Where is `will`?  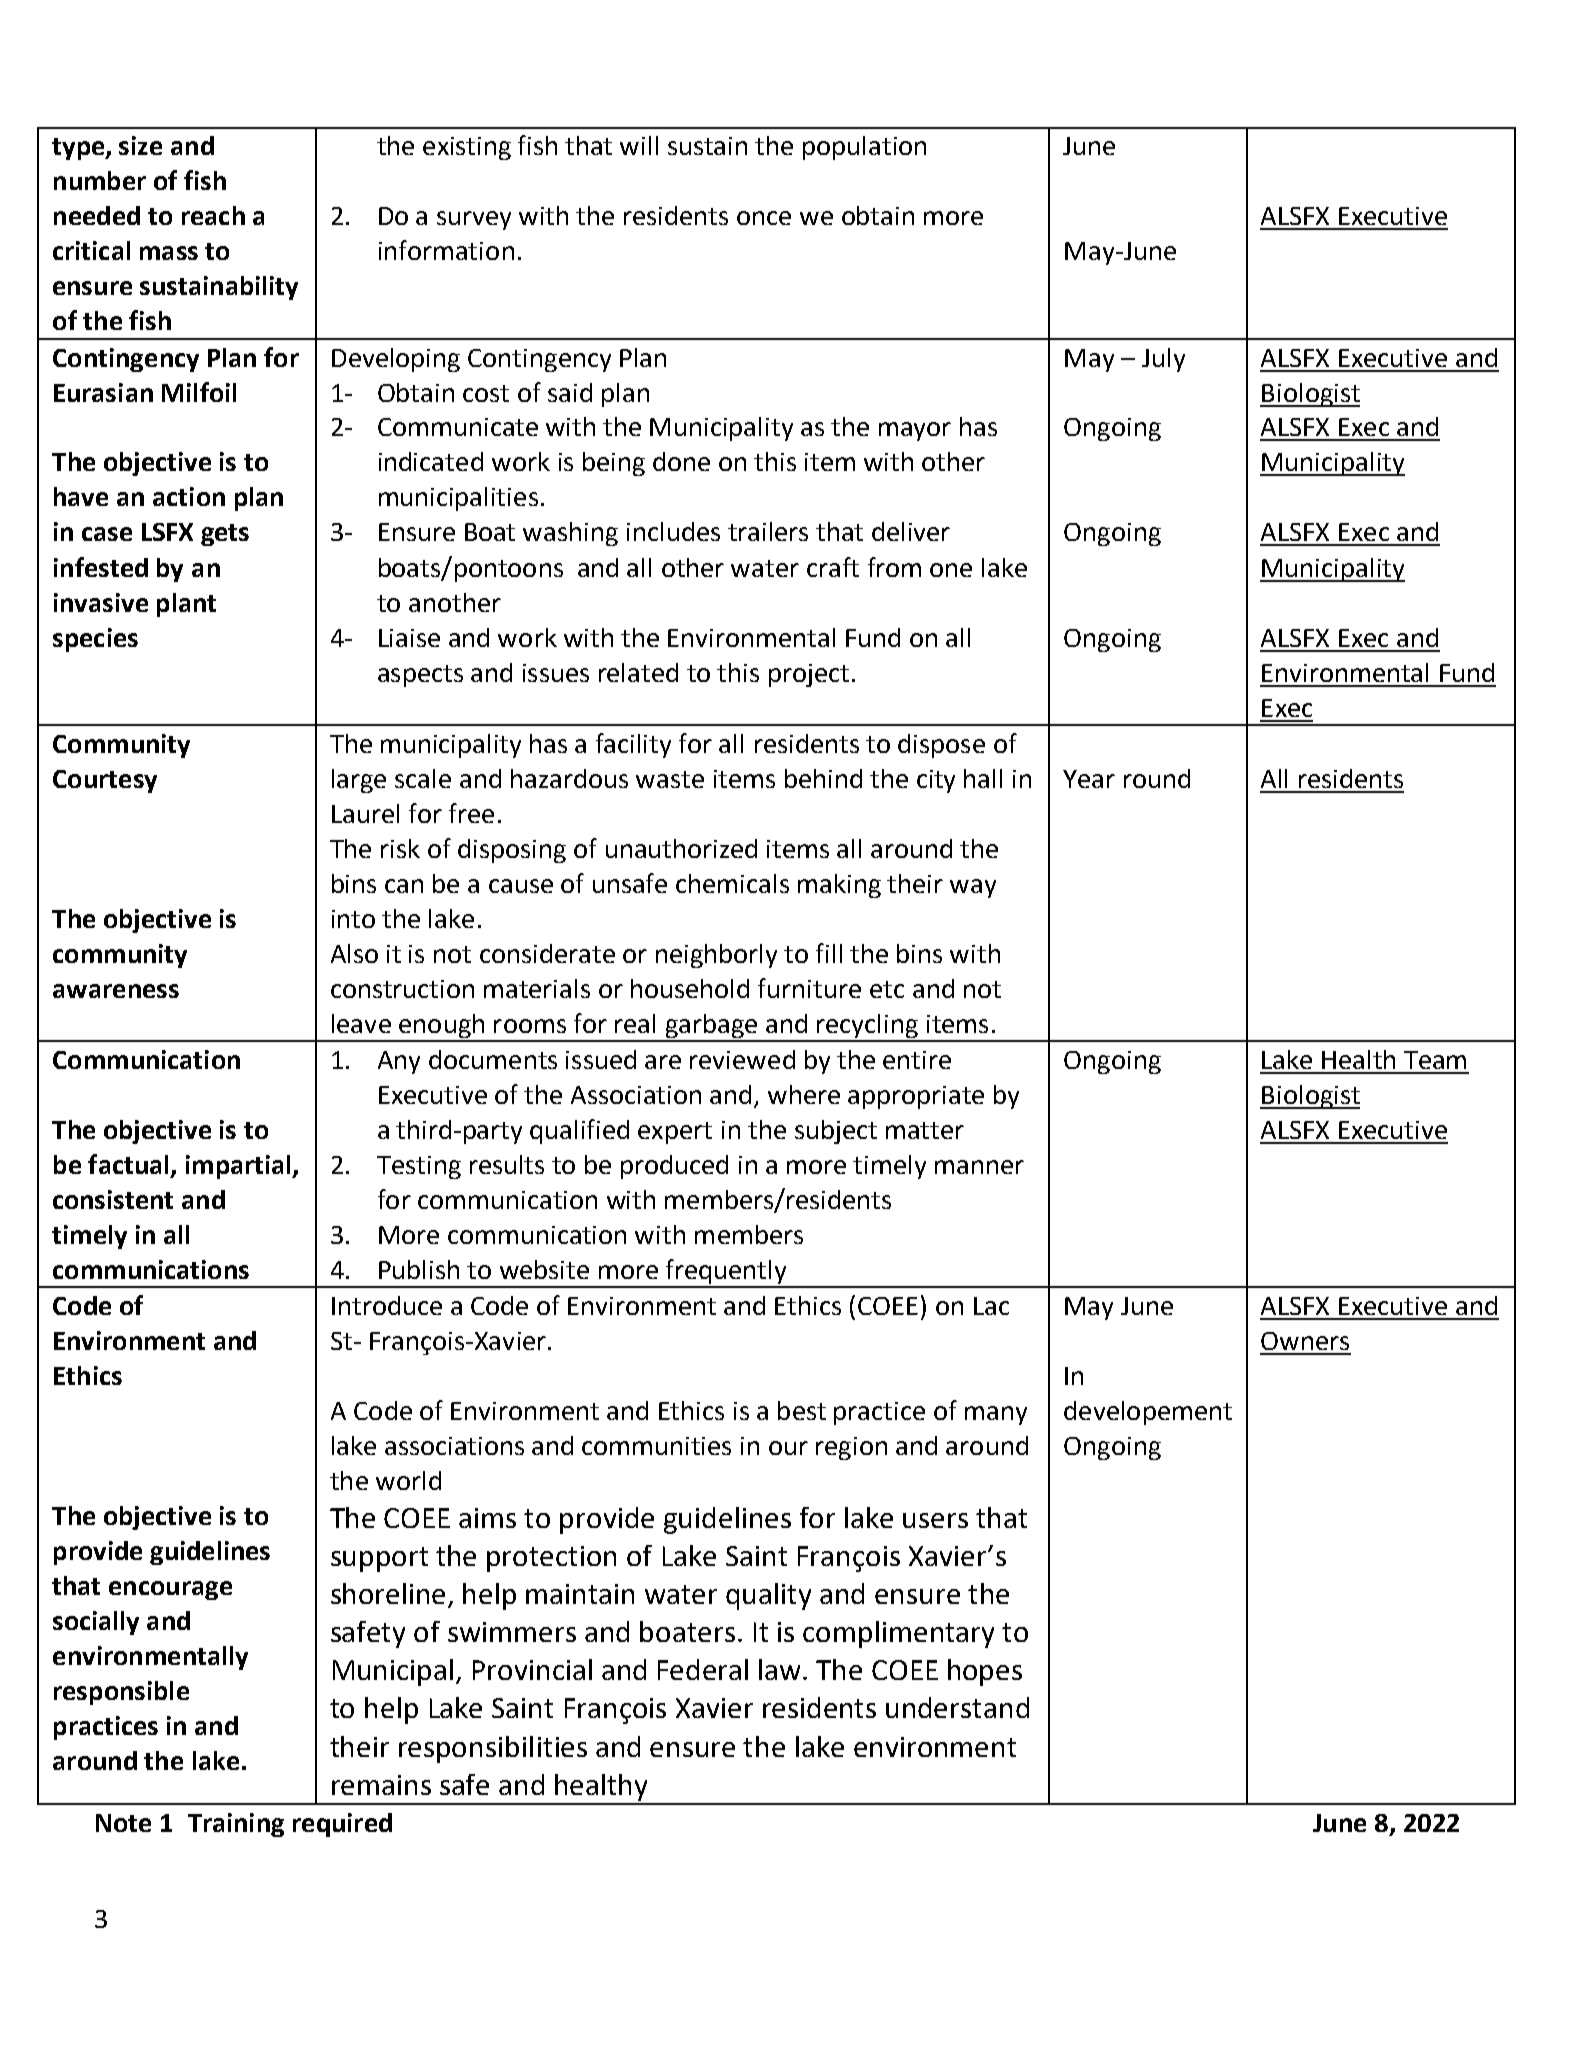 will is located at coordinates (639, 145).
